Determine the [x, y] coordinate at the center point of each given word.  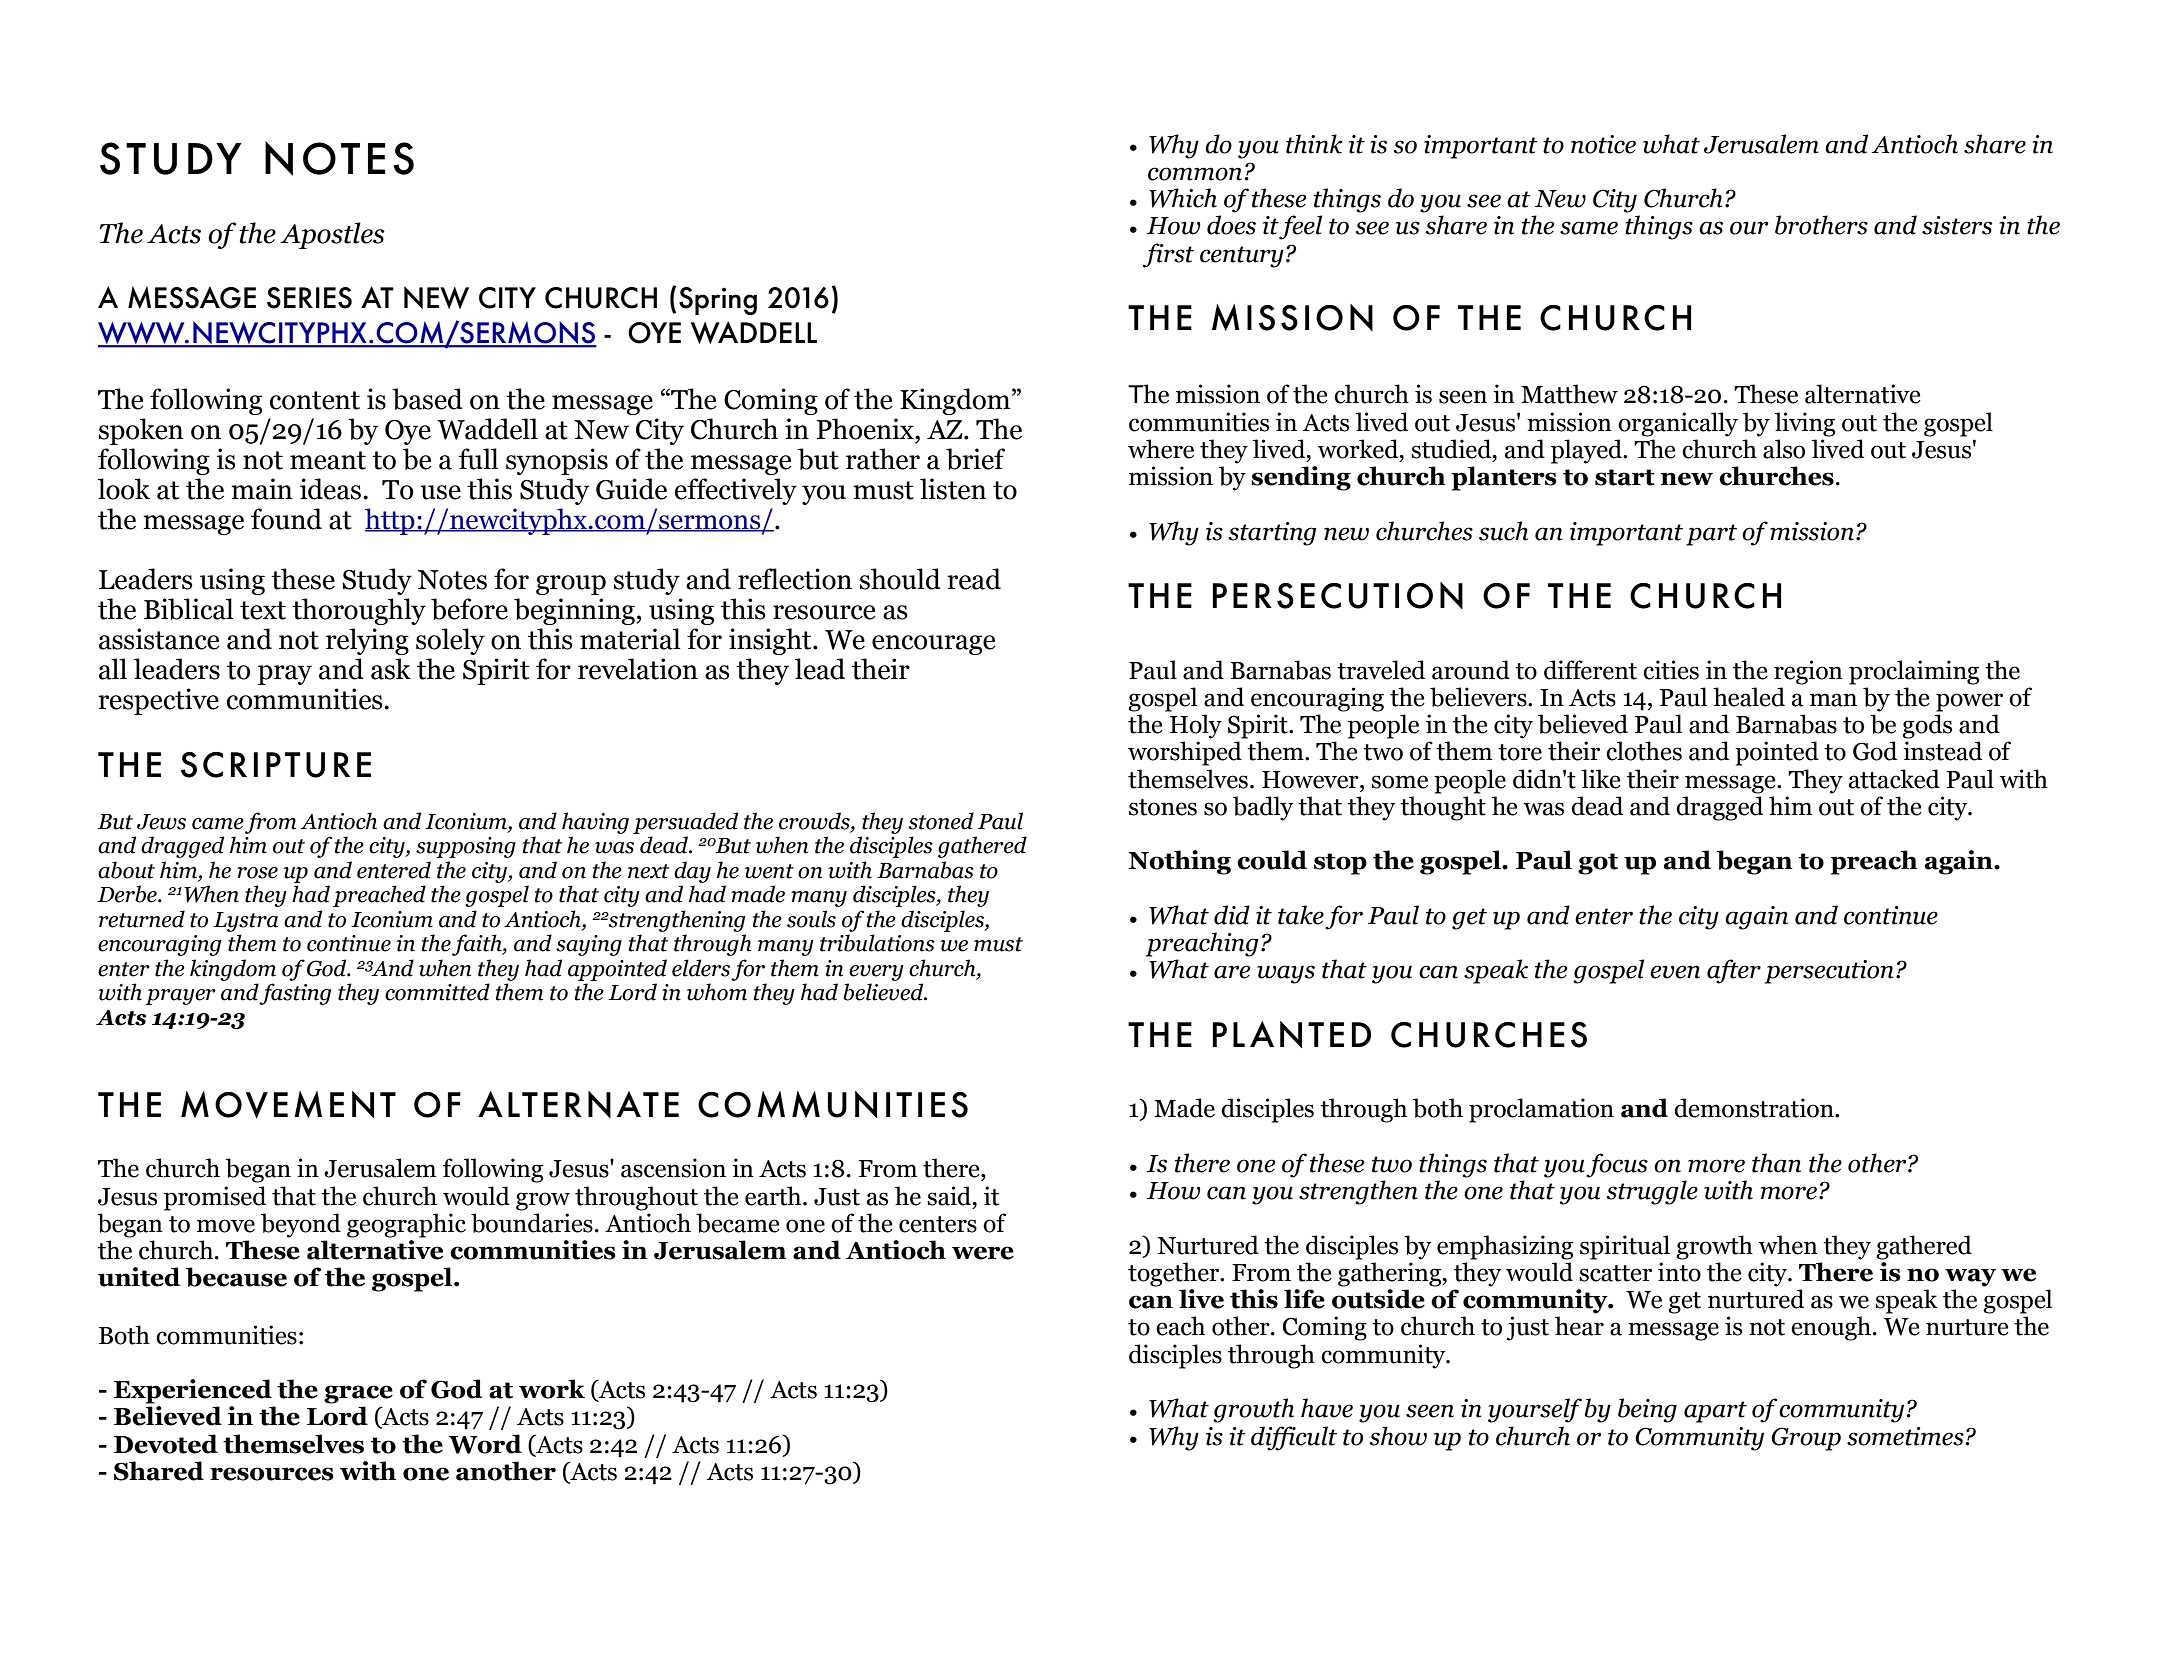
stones [1163, 807]
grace [358, 1394]
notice [1603, 144]
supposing [466, 847]
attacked [1894, 779]
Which [1183, 198]
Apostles [332, 235]
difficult [1294, 1438]
